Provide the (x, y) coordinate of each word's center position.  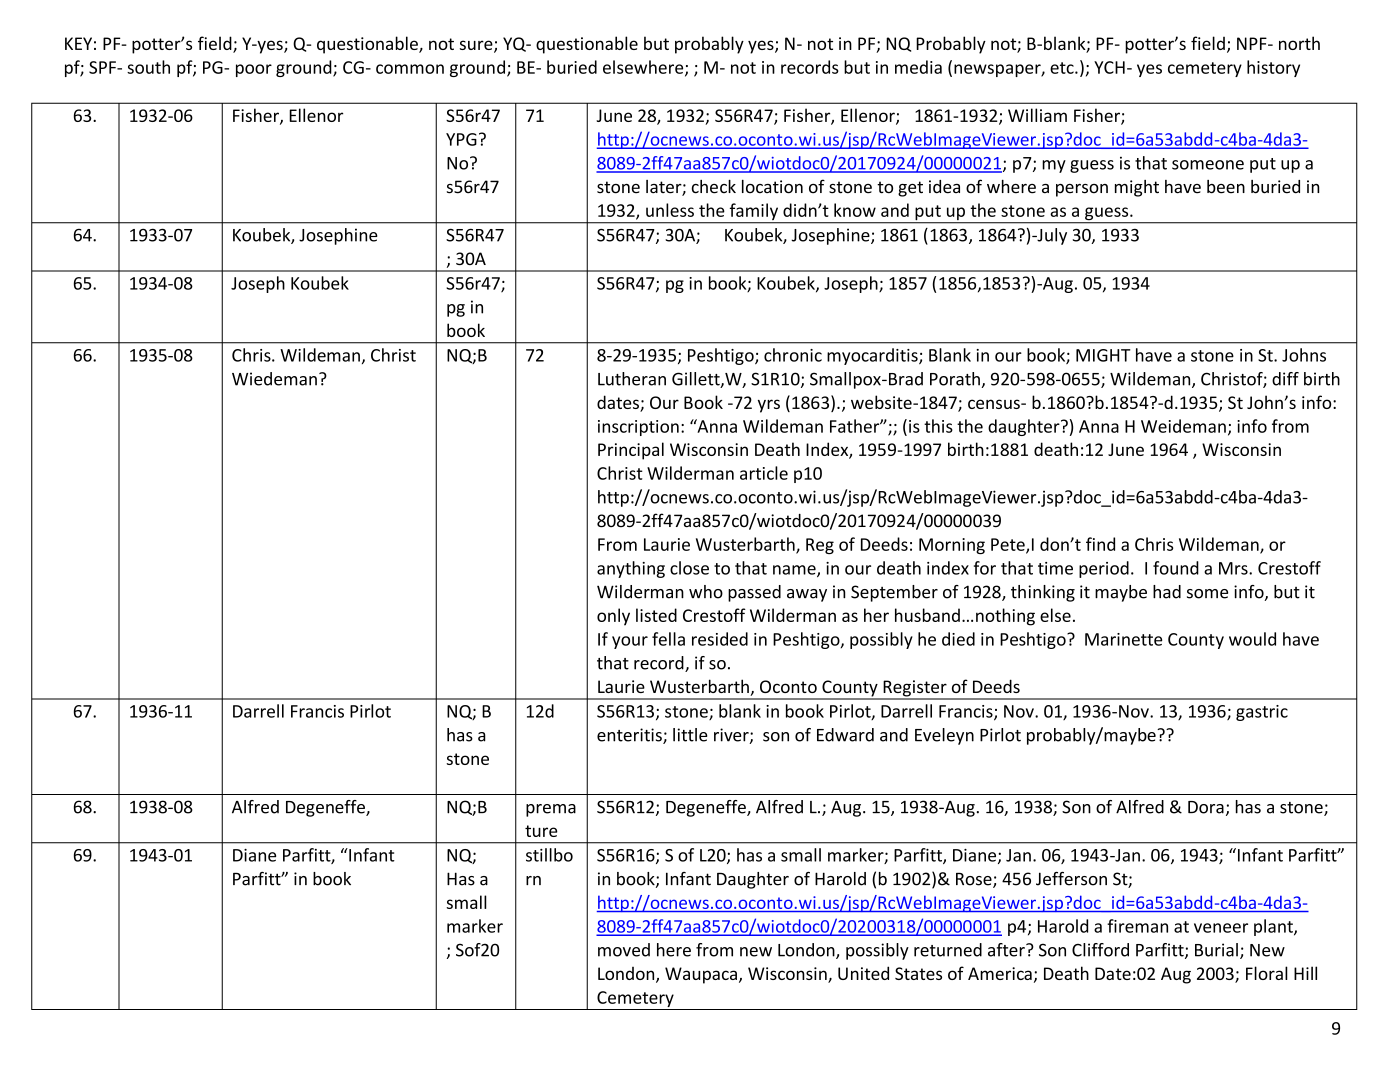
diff (1285, 379)
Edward (845, 735)
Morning (952, 546)
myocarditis (873, 356)
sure (477, 46)
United (863, 973)
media (918, 67)
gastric (1262, 713)
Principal (631, 451)
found (1176, 568)
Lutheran (632, 379)
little (690, 735)
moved (624, 950)
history (1273, 68)
